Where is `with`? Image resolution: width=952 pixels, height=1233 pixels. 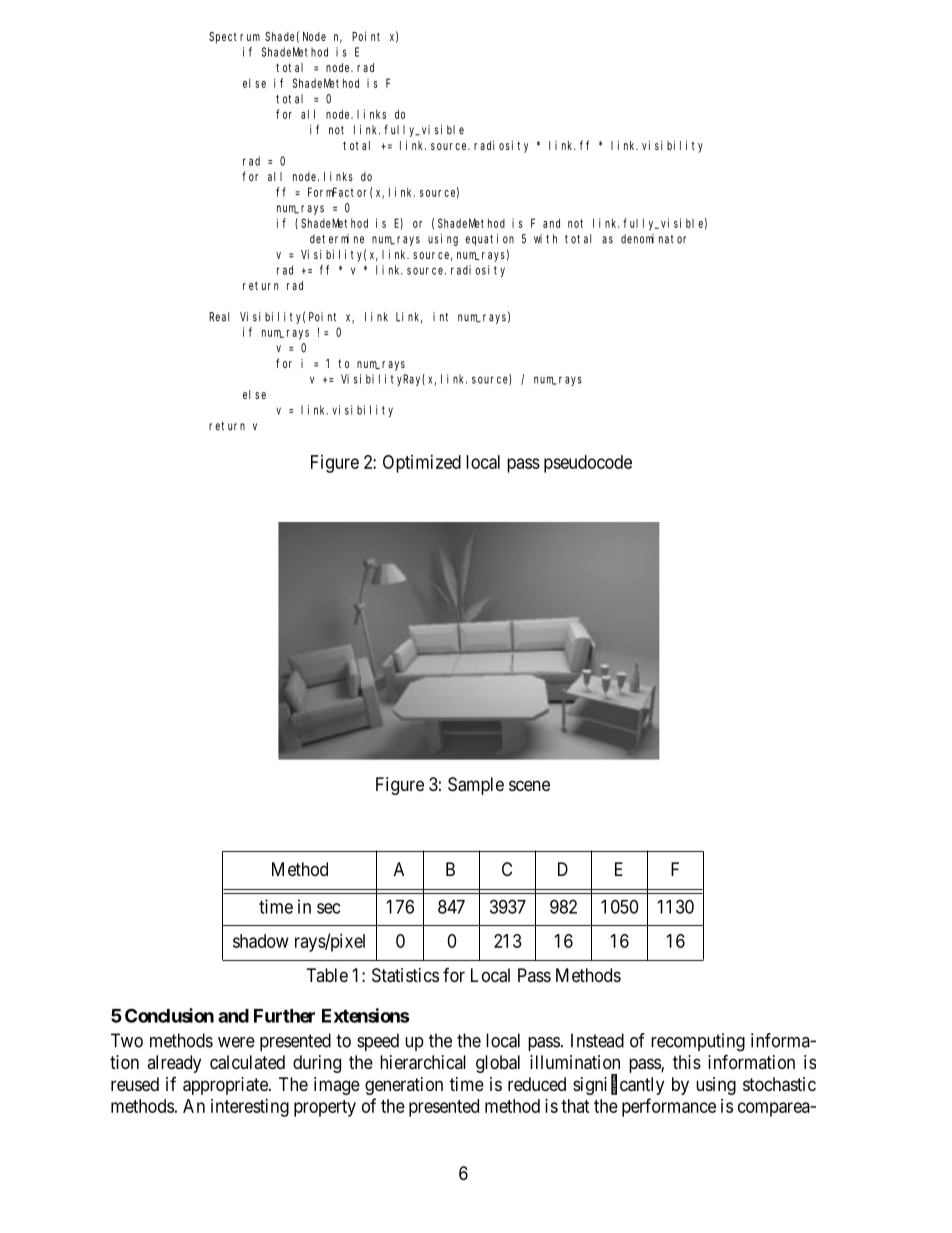
with is located at coordinates (545, 239).
